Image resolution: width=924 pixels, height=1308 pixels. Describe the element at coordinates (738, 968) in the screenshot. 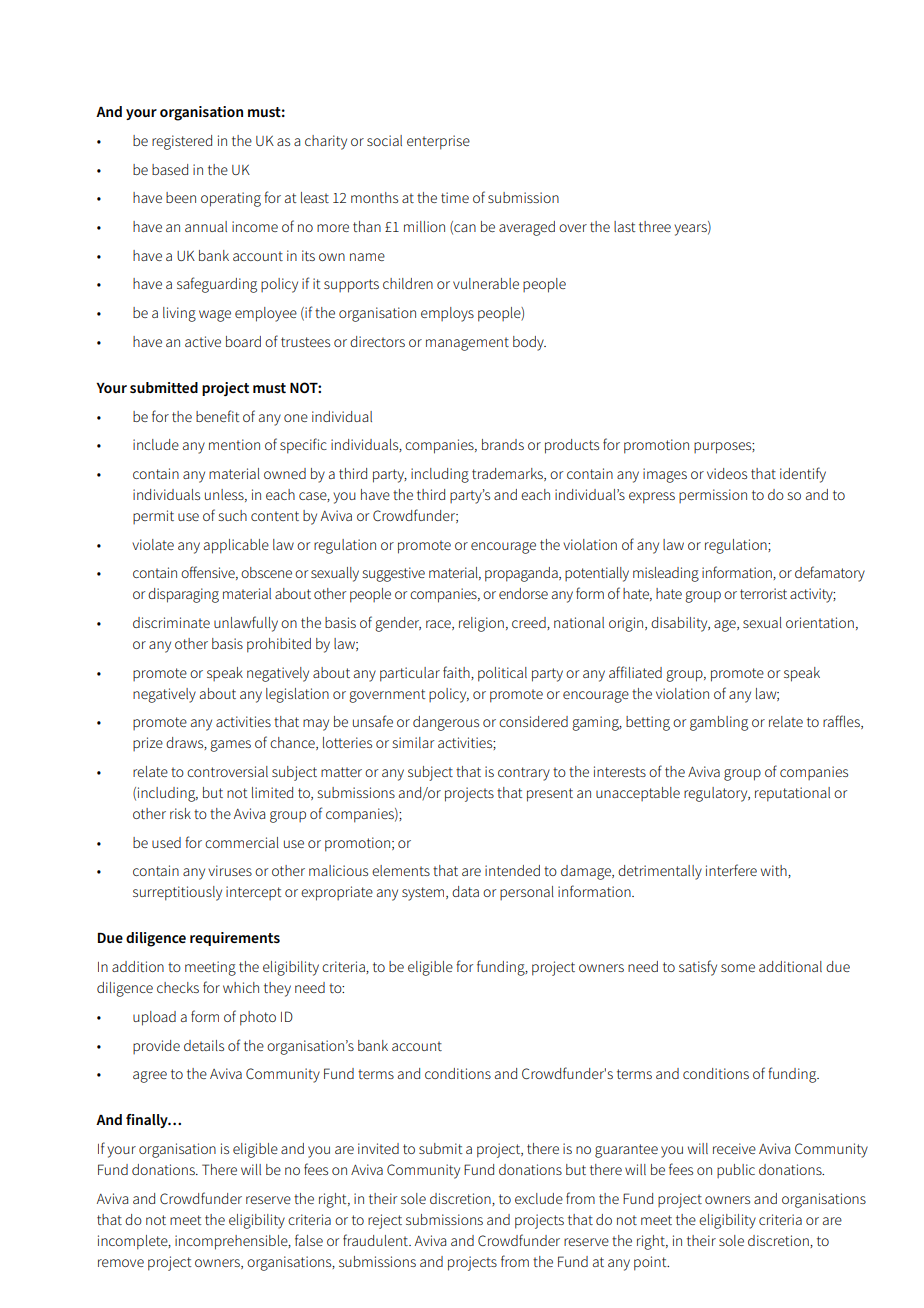

I see `some` at that location.
